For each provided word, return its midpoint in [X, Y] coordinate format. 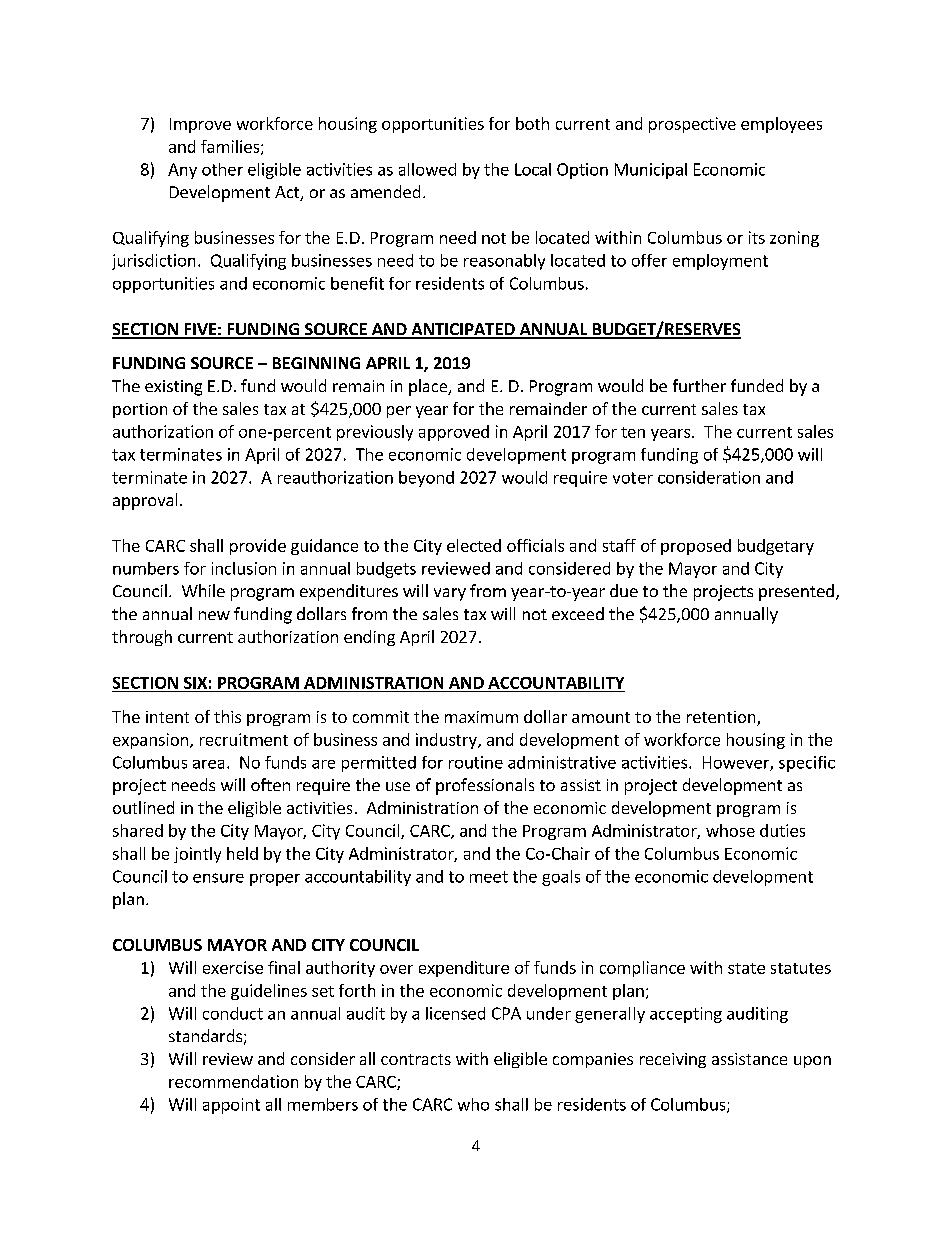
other [222, 169]
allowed [427, 169]
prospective [692, 125]
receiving [673, 1060]
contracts [416, 1059]
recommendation [233, 1081]
